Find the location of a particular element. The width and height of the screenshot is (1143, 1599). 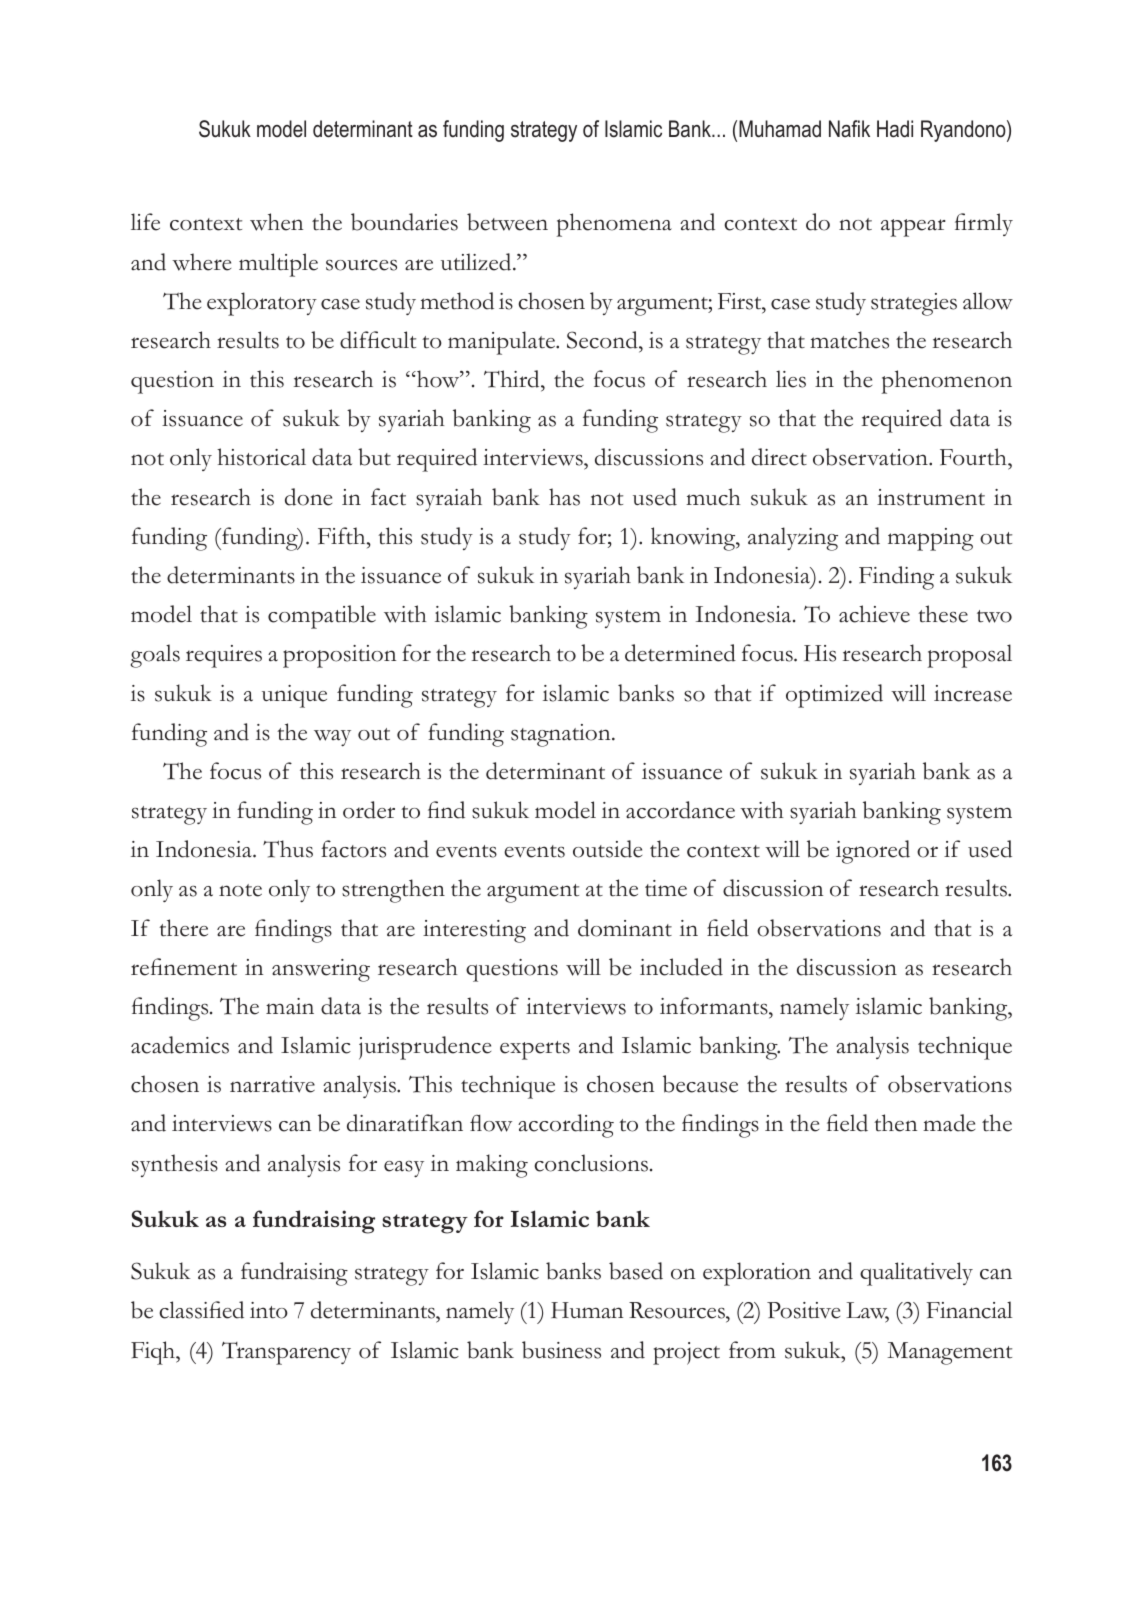

main is located at coordinates (290, 1006).
